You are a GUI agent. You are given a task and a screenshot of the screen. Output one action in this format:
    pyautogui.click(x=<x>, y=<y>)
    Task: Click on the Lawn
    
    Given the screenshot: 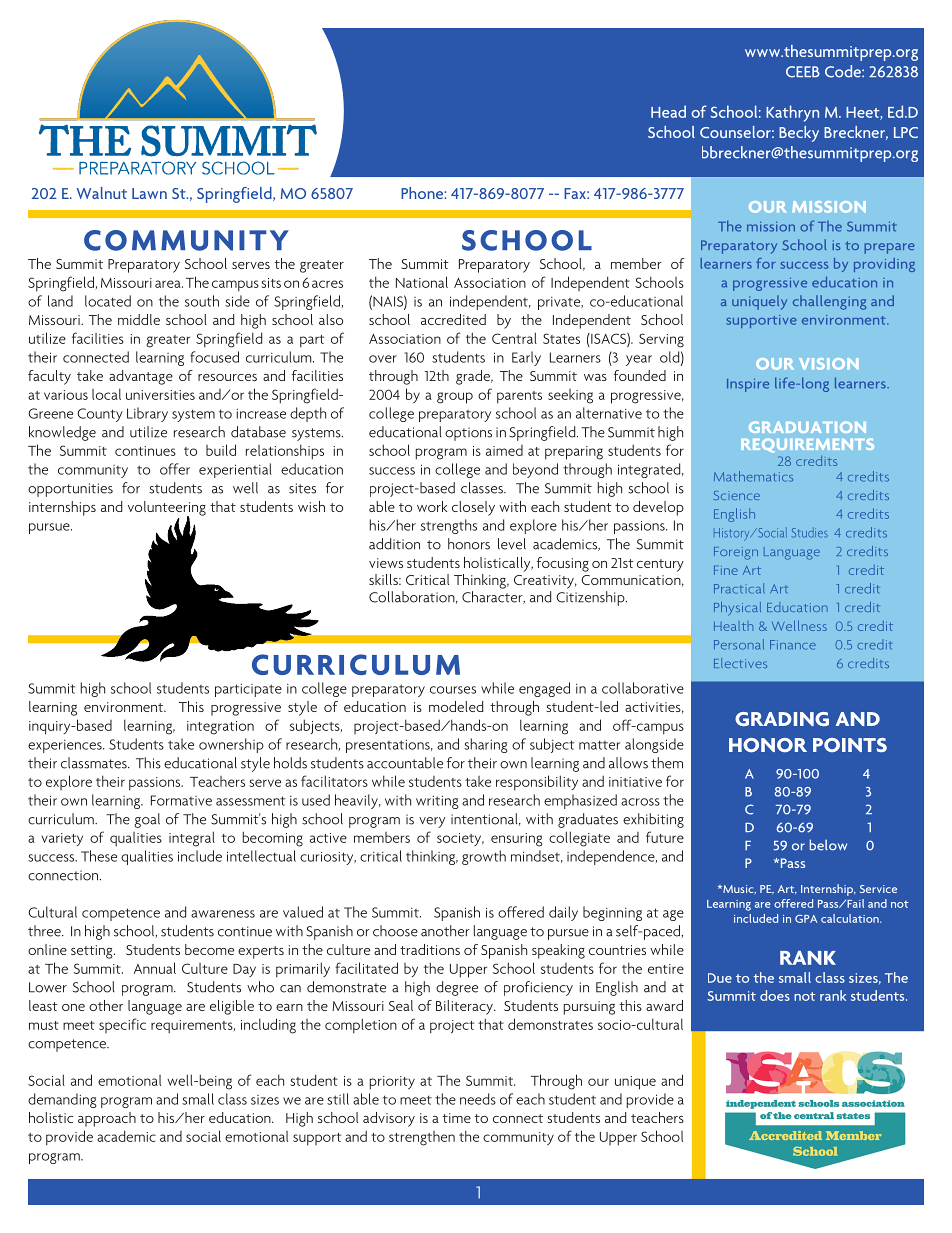 What is the action you would take?
    pyautogui.click(x=149, y=193)
